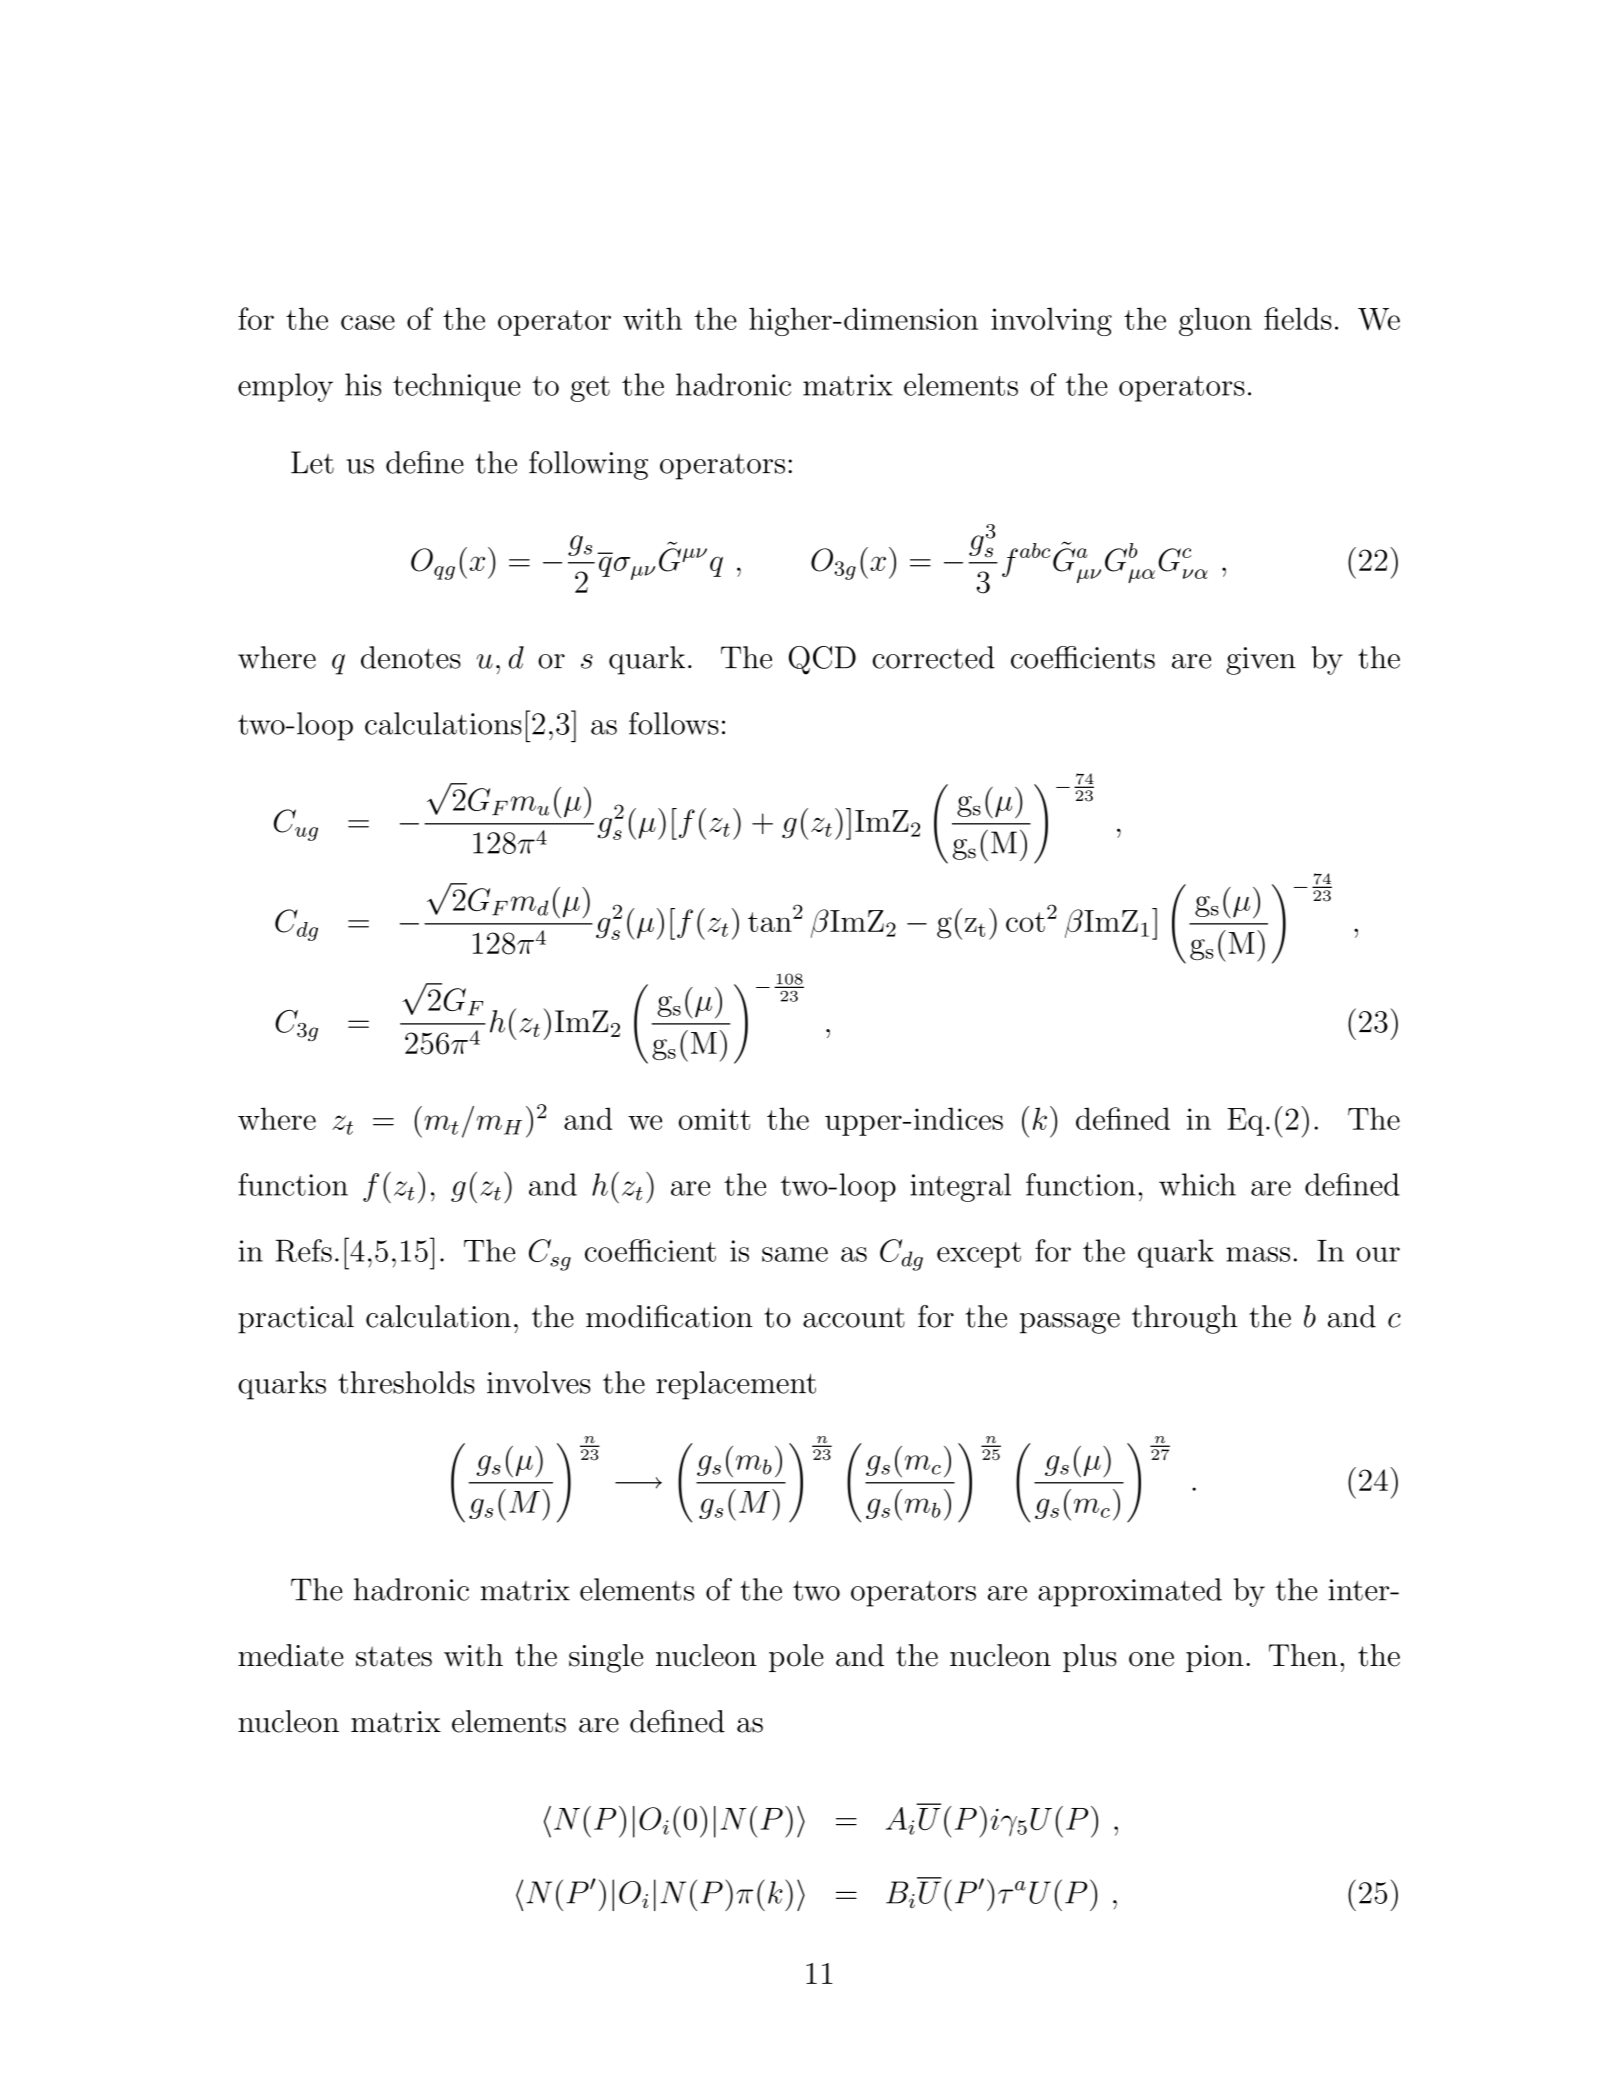 This screenshot has height=2096, width=1620. I want to click on integral, so click(960, 1187).
